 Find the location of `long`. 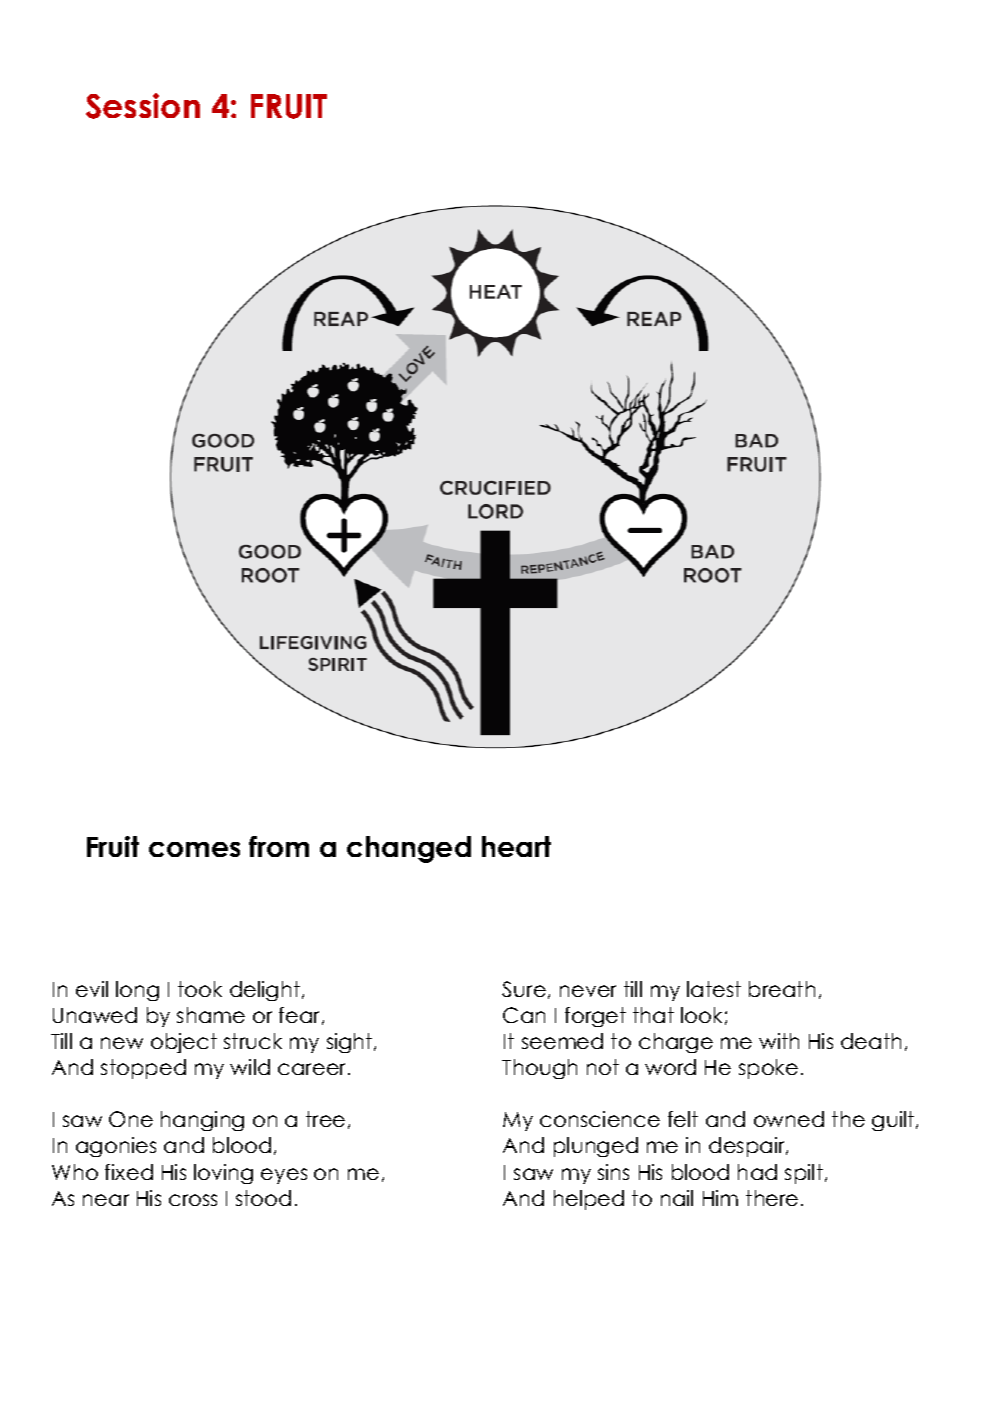

long is located at coordinates (137, 991).
